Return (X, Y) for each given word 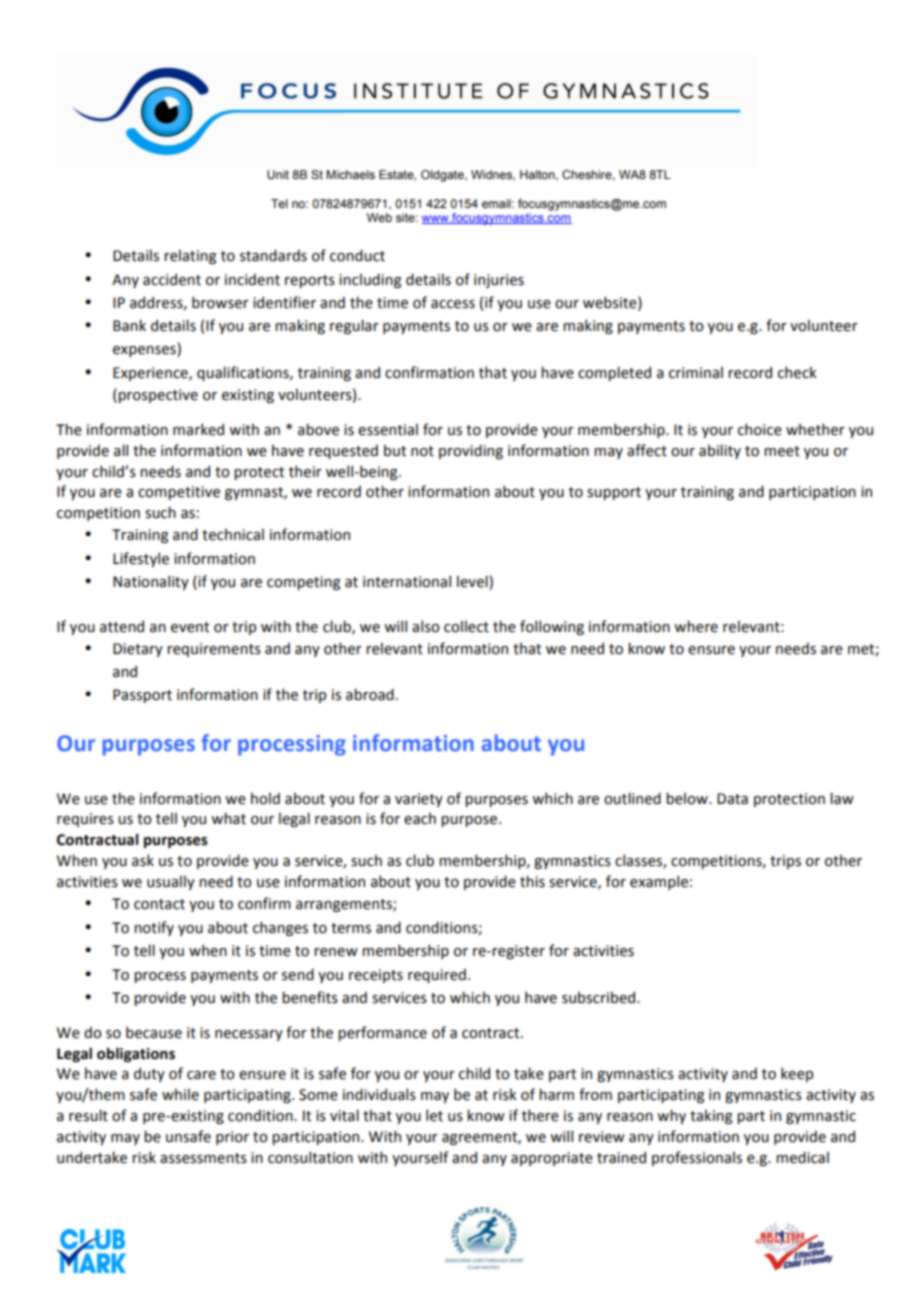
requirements (214, 650)
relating (190, 256)
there (540, 1115)
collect (466, 626)
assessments (203, 1158)
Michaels (350, 174)
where (696, 626)
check (797, 372)
